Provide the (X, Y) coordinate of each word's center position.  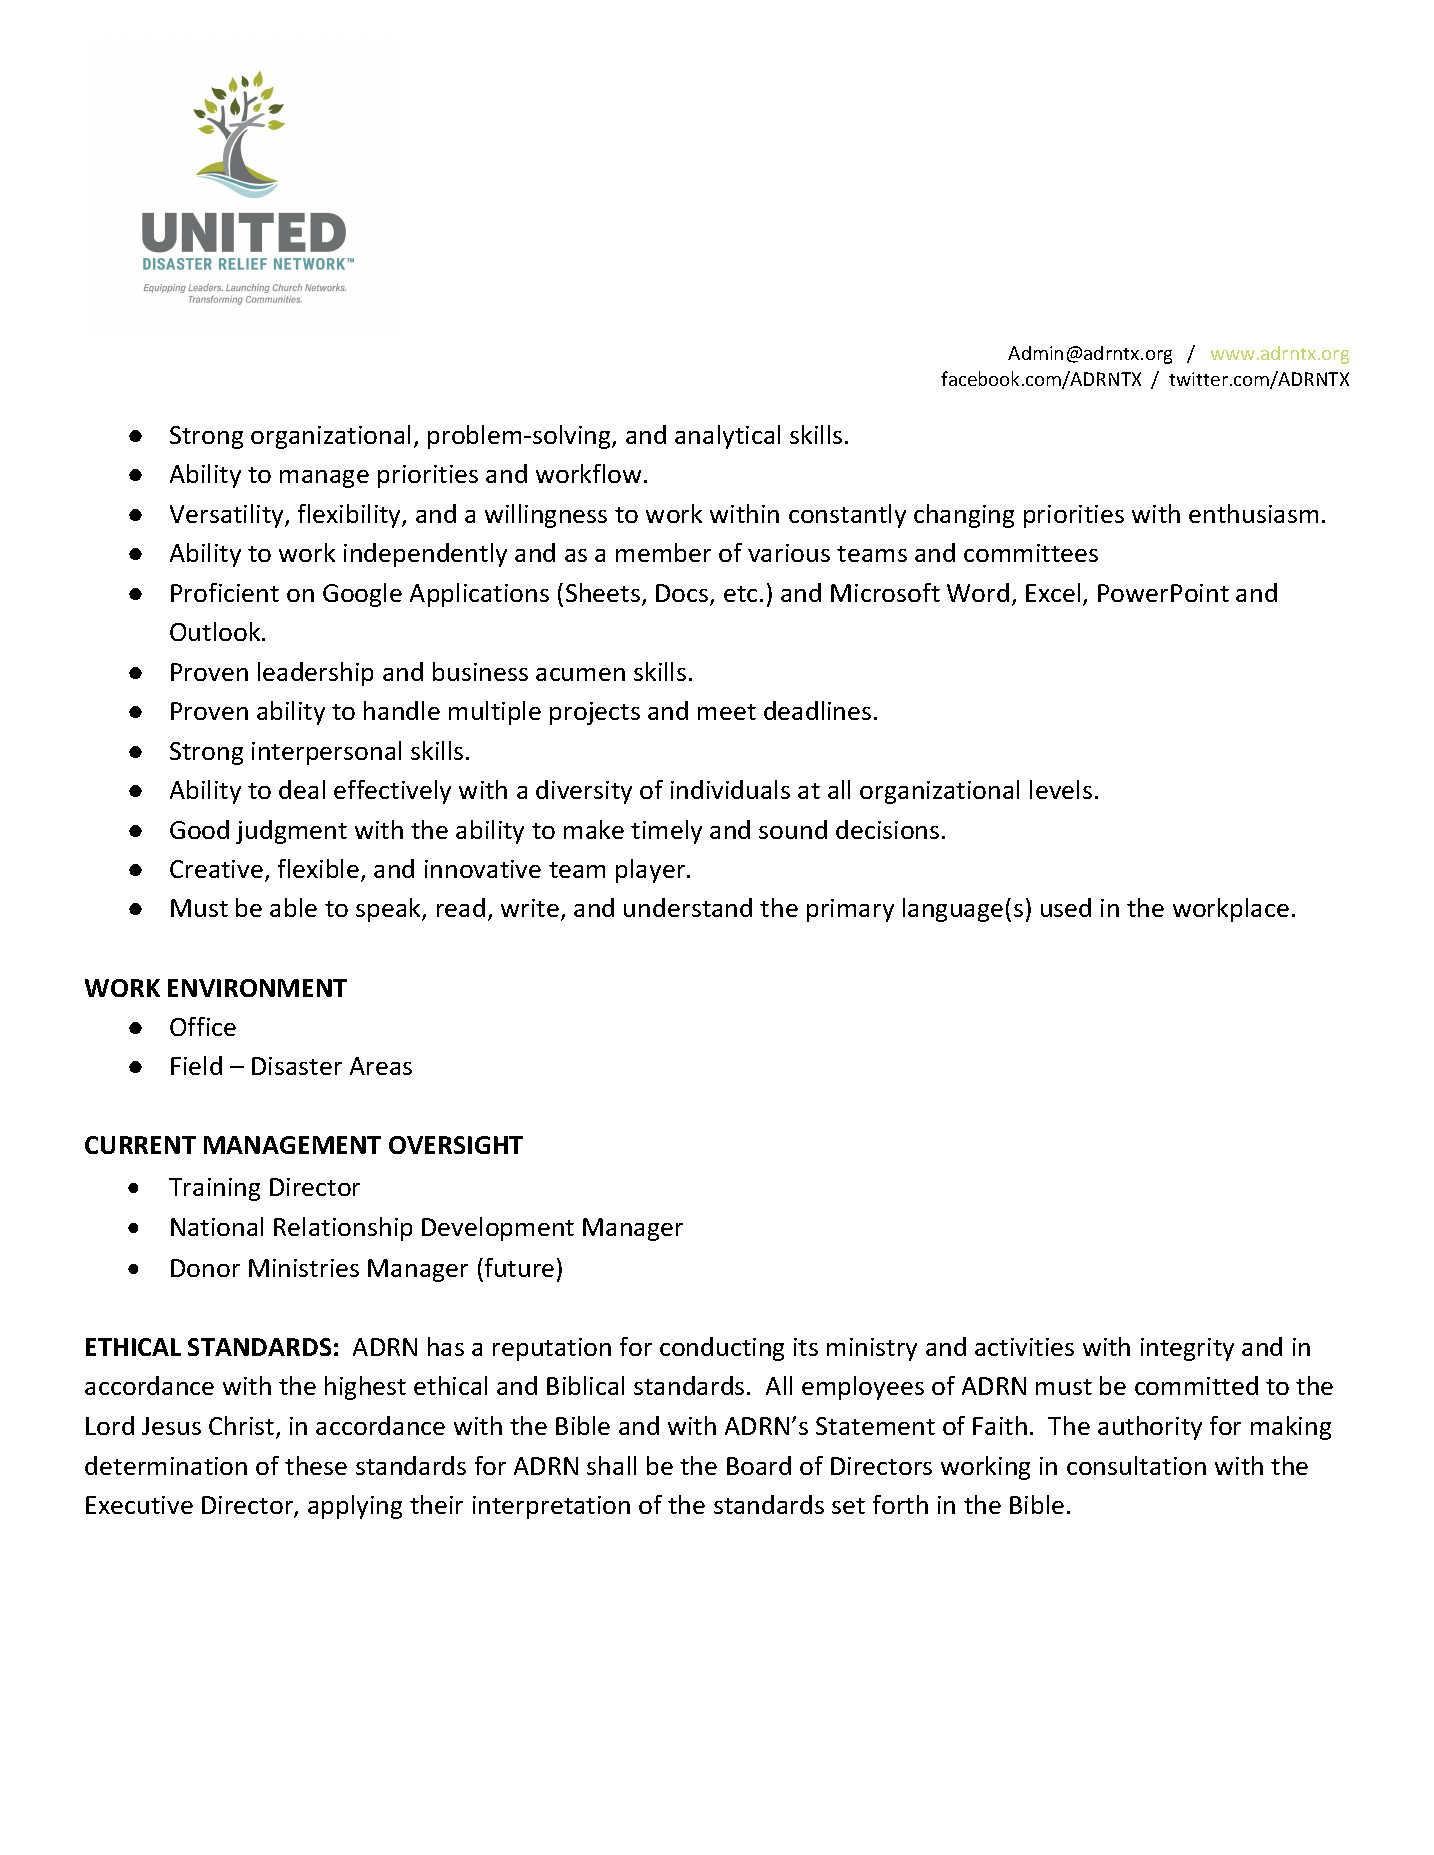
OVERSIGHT (456, 1145)
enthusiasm (1253, 513)
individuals (730, 789)
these (316, 1465)
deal (302, 789)
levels (1061, 789)
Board (759, 1465)
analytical (727, 437)
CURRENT (140, 1145)
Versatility (228, 516)
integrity (1187, 1349)
